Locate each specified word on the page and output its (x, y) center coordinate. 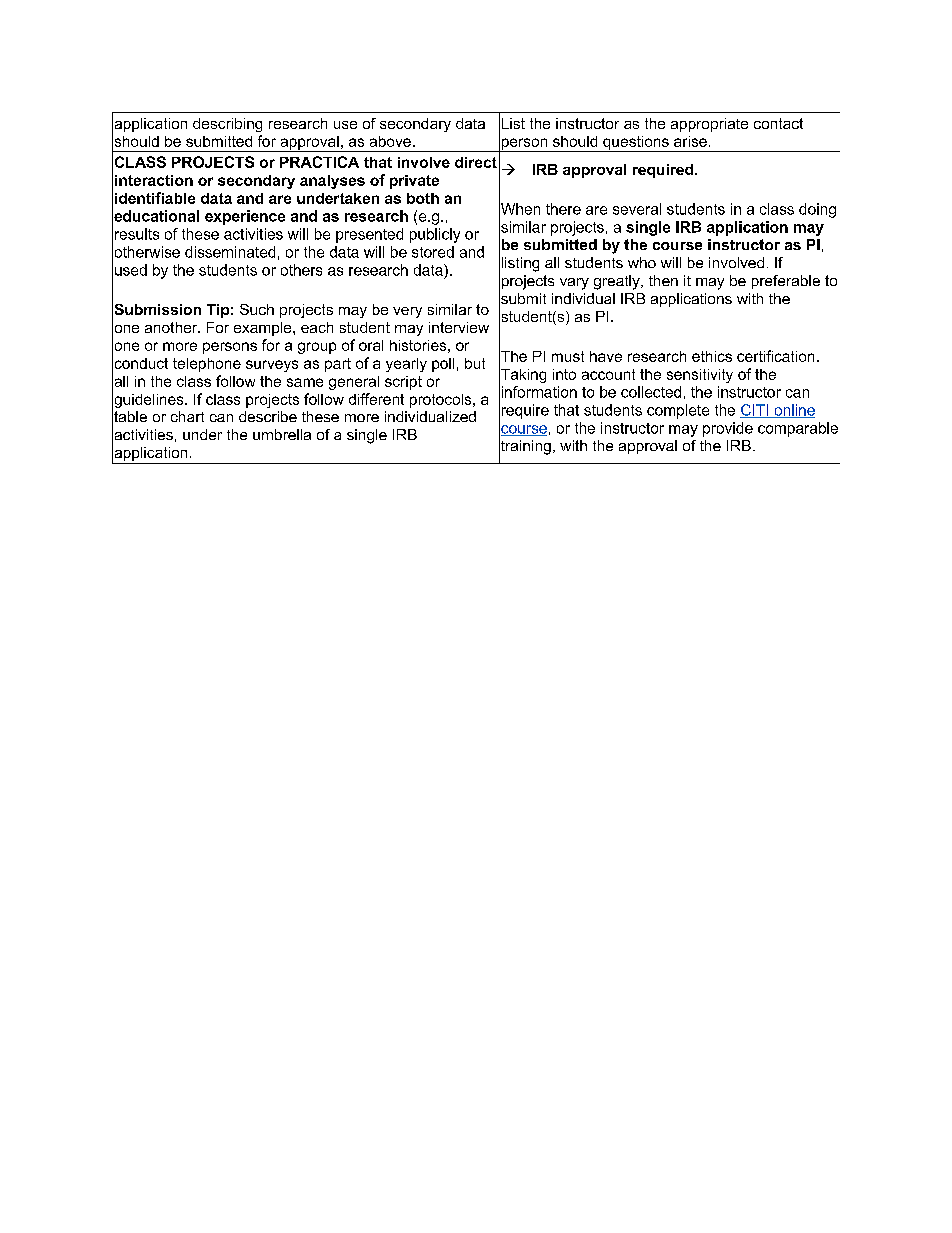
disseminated (230, 252)
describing (227, 125)
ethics (712, 356)
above (390, 141)
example (264, 329)
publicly (435, 235)
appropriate (709, 125)
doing (817, 210)
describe (268, 416)
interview (459, 327)
